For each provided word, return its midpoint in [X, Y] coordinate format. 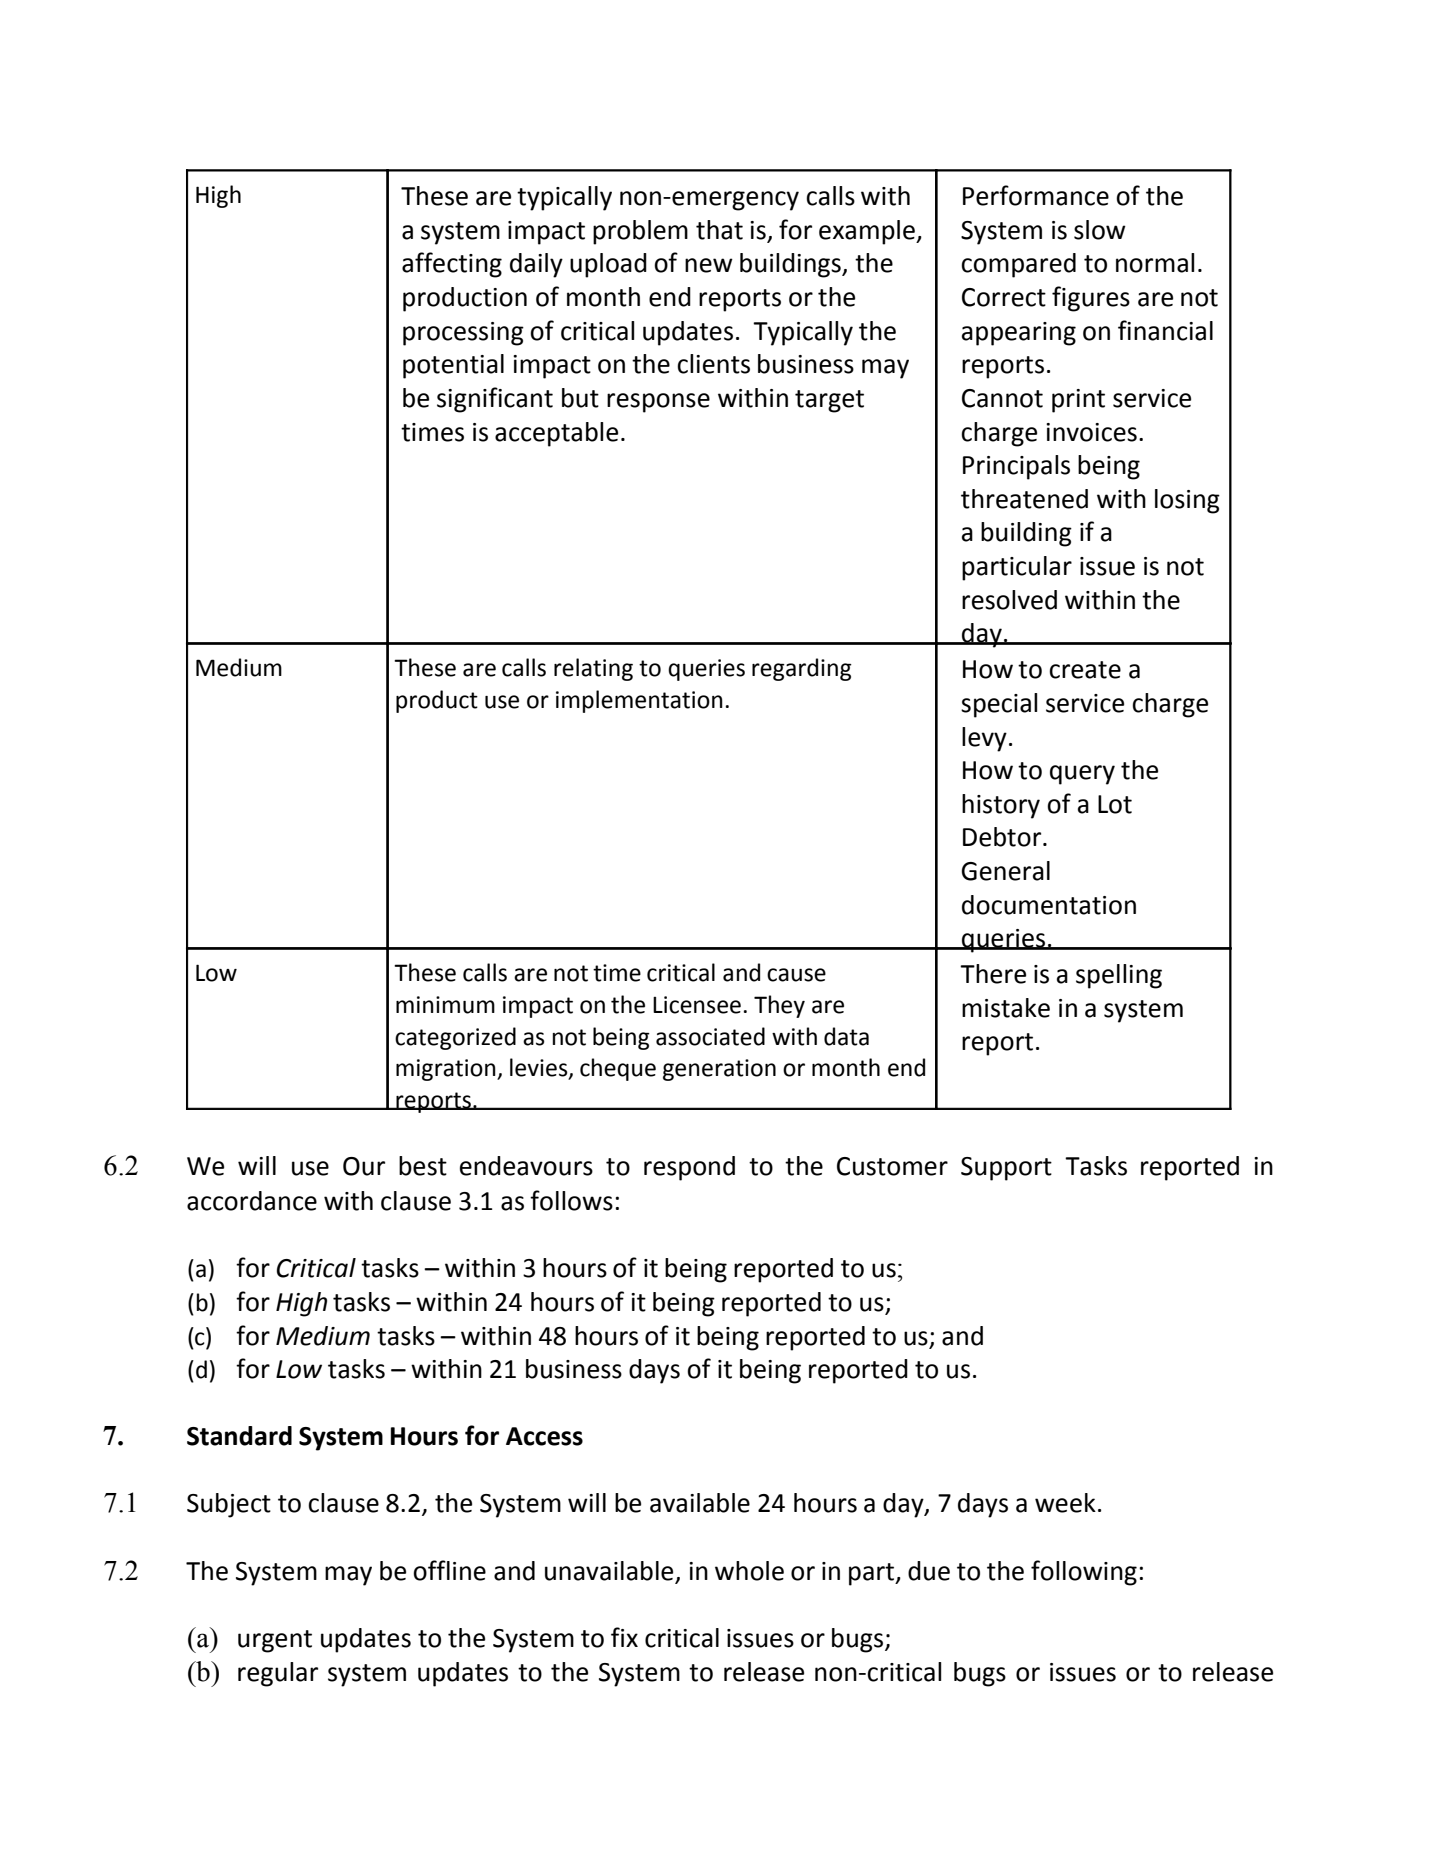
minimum [445, 1005]
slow [1100, 230]
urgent [275, 1641]
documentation [1049, 905]
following [1084, 1573]
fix [624, 1637]
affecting [452, 265]
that [719, 230]
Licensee [697, 1005]
